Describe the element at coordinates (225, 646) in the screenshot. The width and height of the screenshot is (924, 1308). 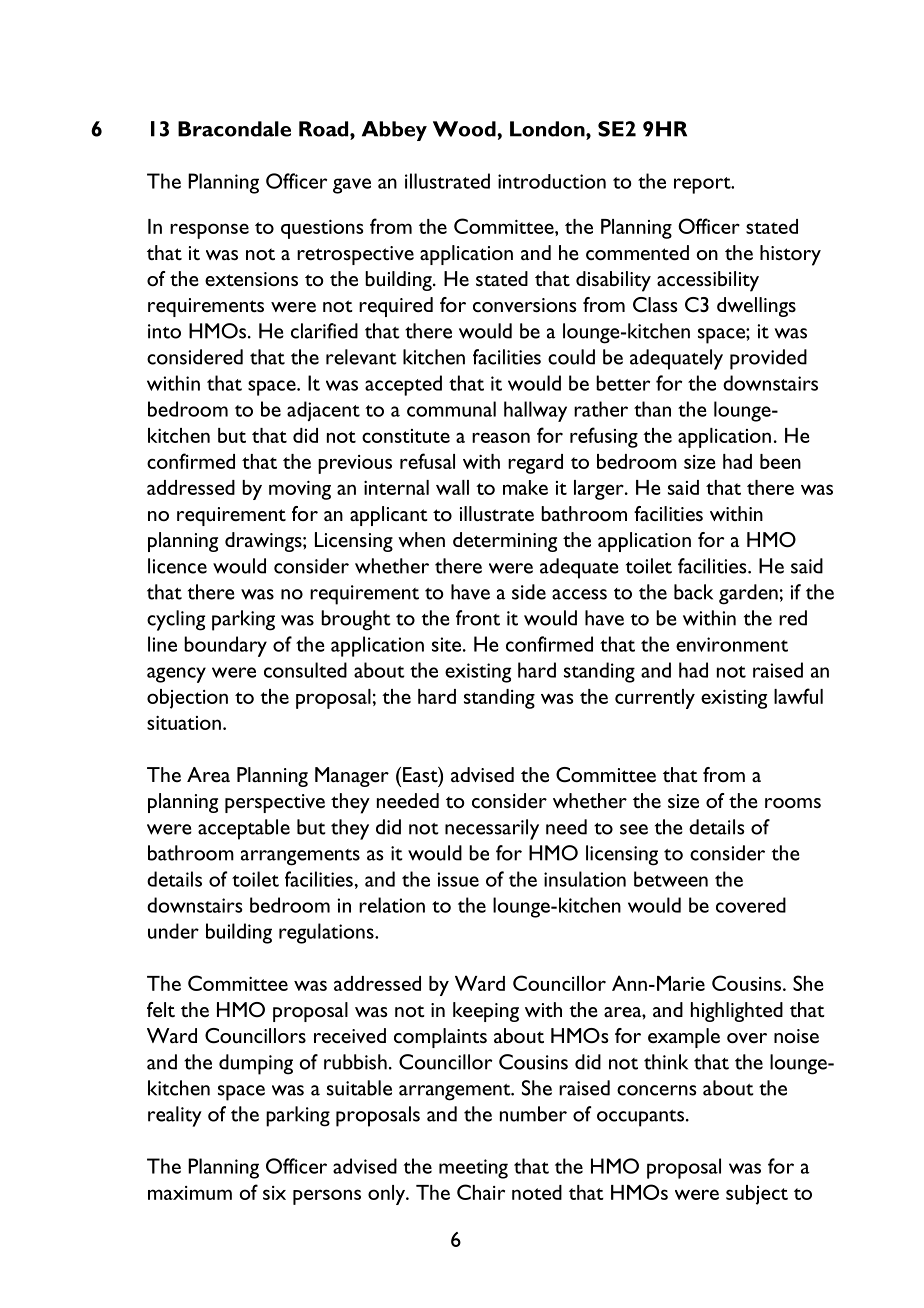
I see `boundary` at that location.
